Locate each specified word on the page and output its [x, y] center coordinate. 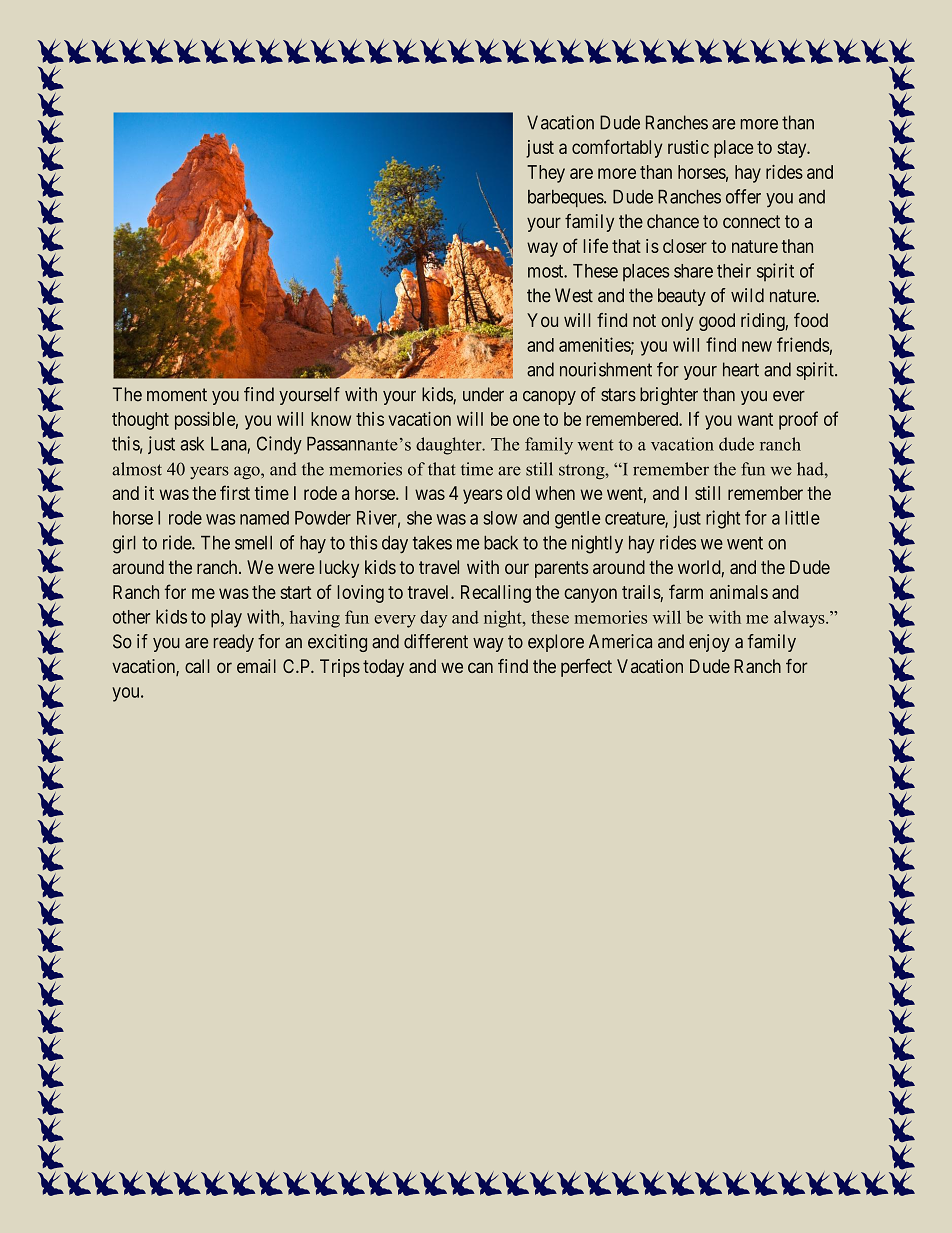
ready [234, 643]
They [546, 174]
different [436, 641]
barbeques [566, 198]
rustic [688, 147]
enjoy [709, 643]
